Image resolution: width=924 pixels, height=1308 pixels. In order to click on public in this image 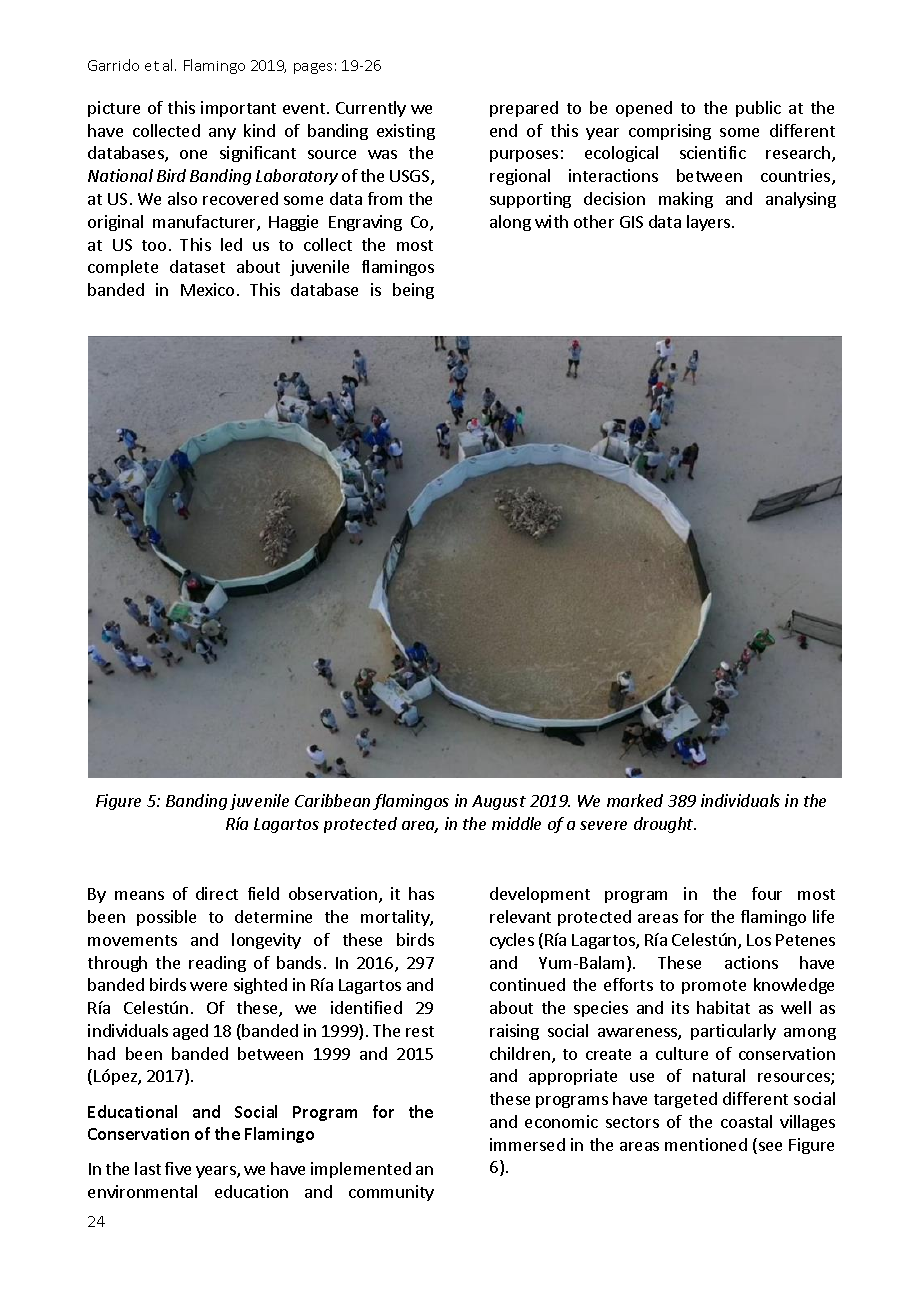, I will do `click(758, 109)`.
